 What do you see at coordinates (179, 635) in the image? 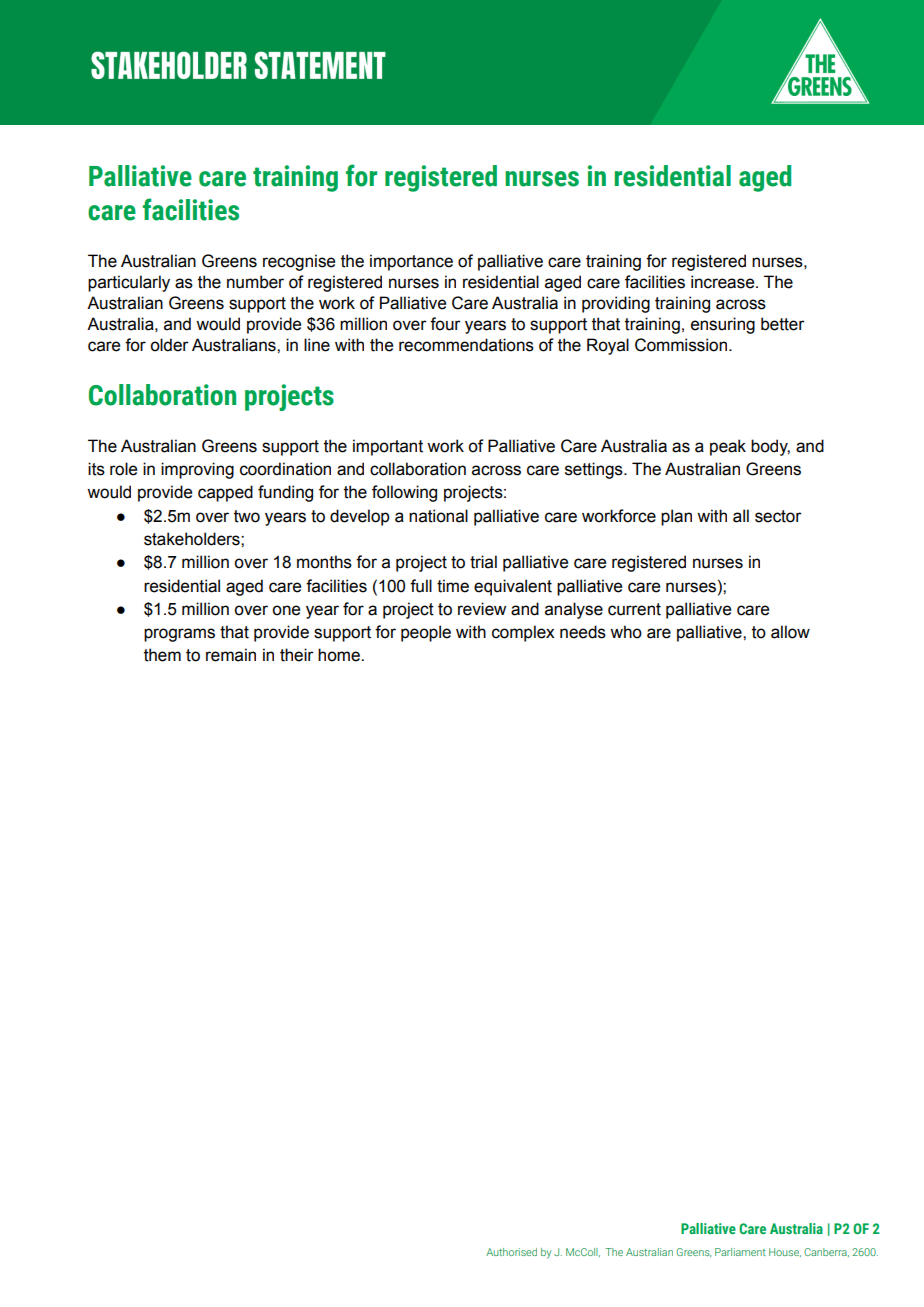
I see `programs` at bounding box center [179, 635].
